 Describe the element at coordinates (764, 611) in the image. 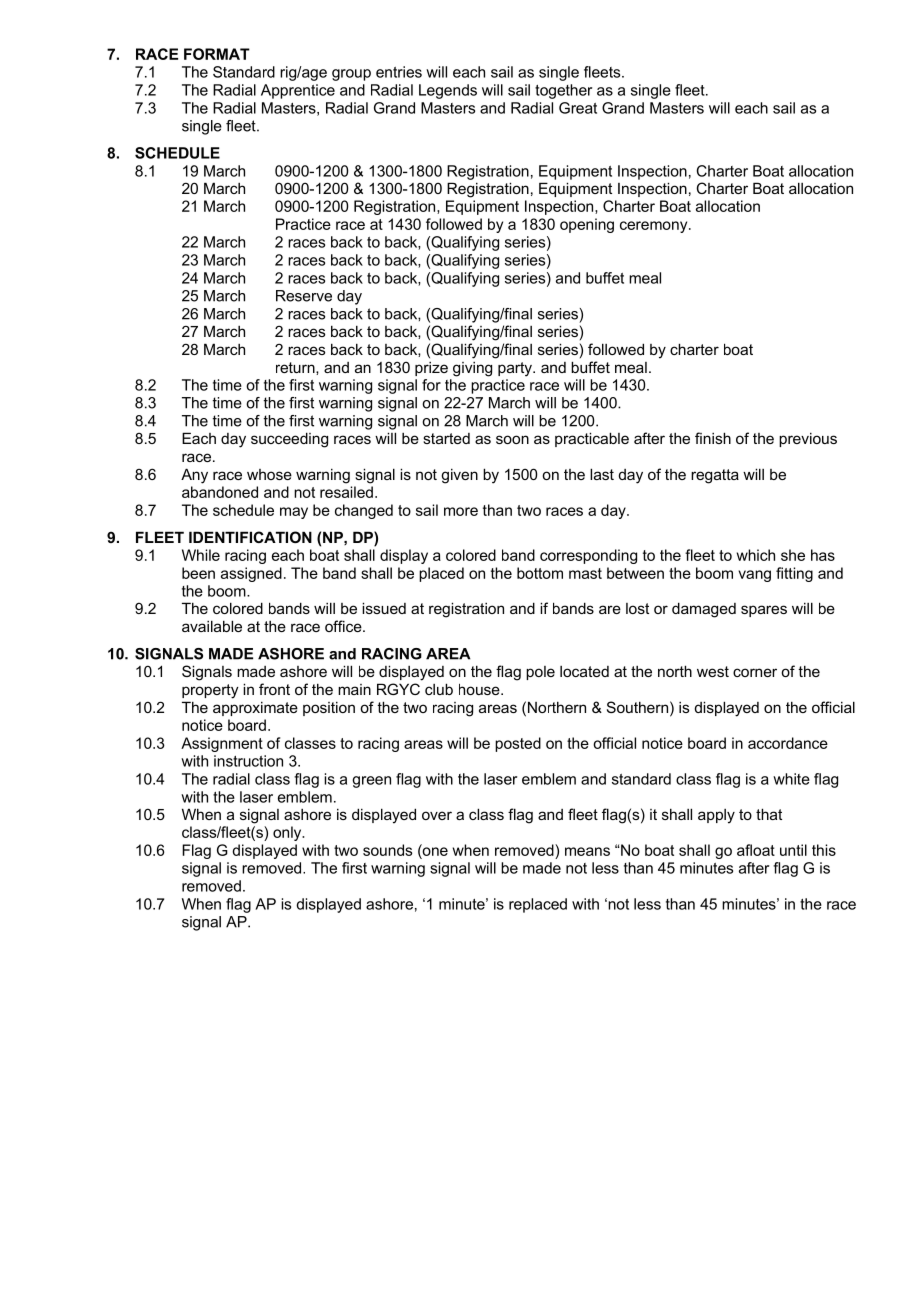

I see `spares` at that location.
